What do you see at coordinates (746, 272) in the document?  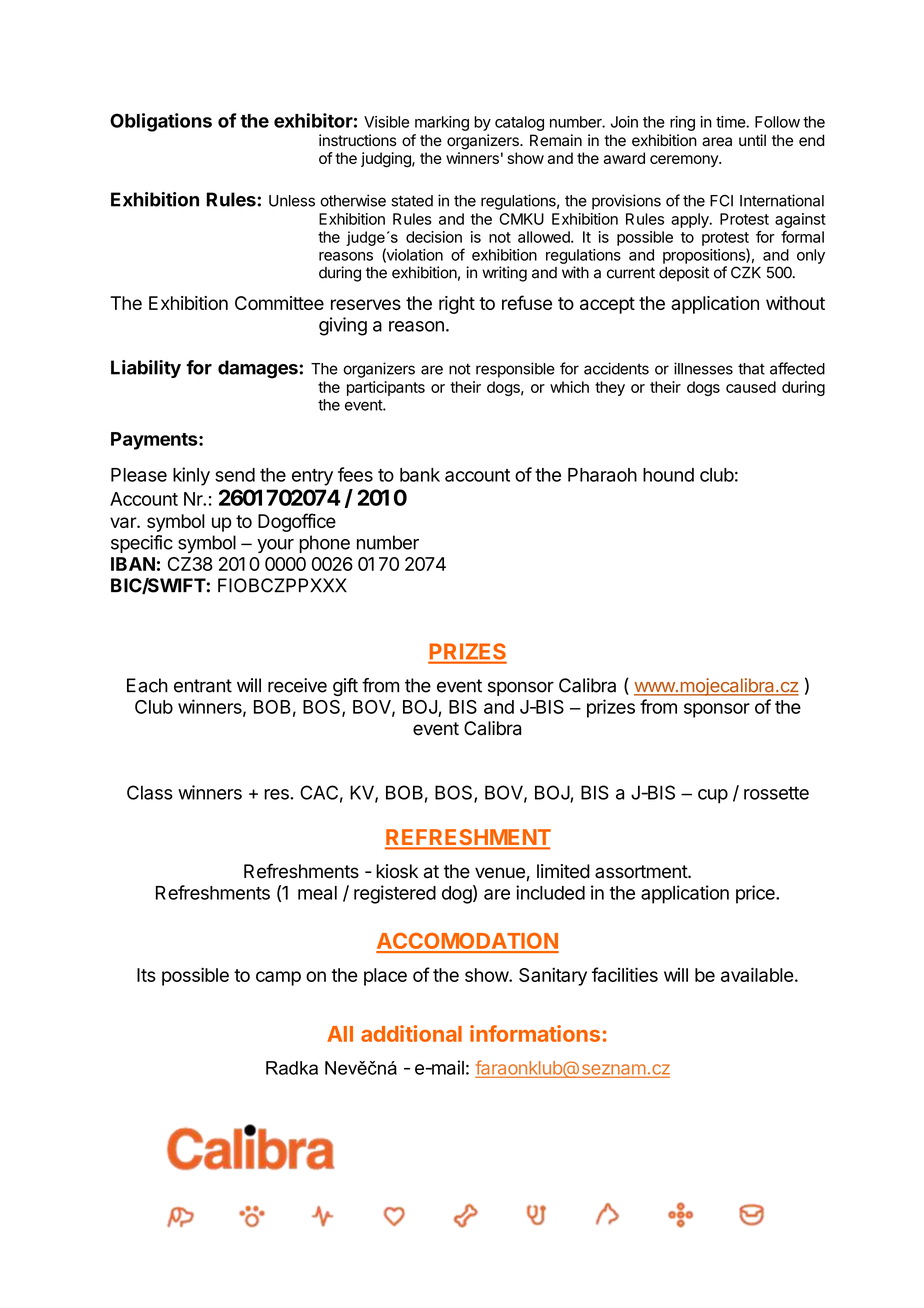 I see `CZK` at bounding box center [746, 272].
